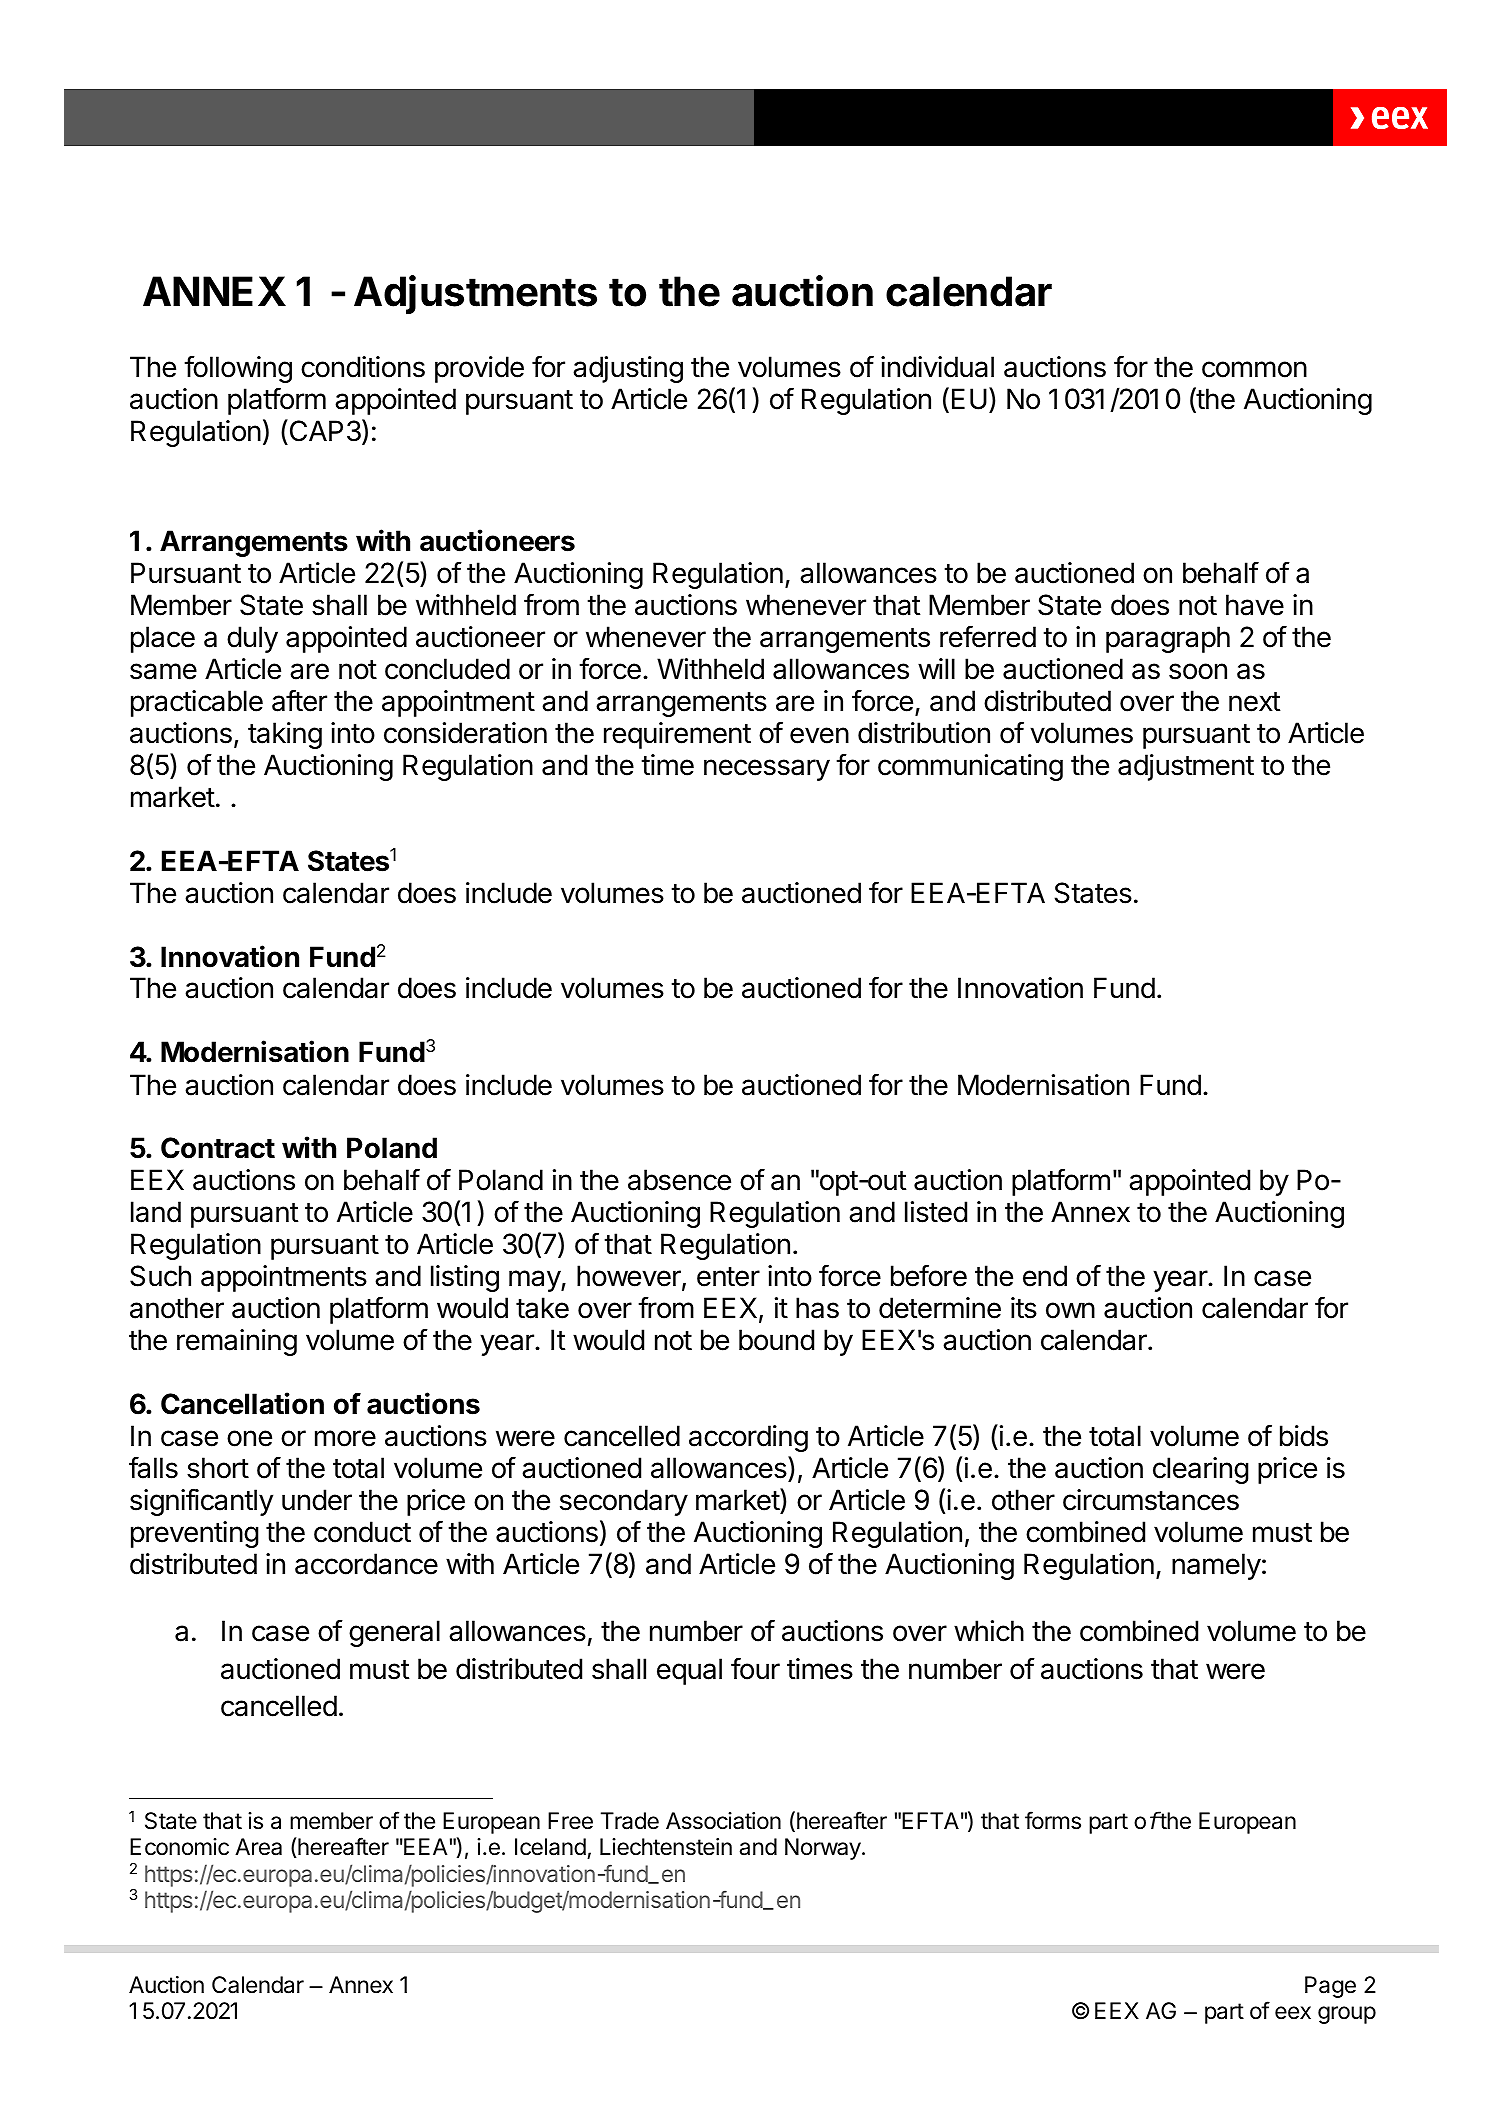 The height and width of the screenshot is (2128, 1504). What do you see at coordinates (767, 770) in the screenshot?
I see `necessary` at bounding box center [767, 770].
